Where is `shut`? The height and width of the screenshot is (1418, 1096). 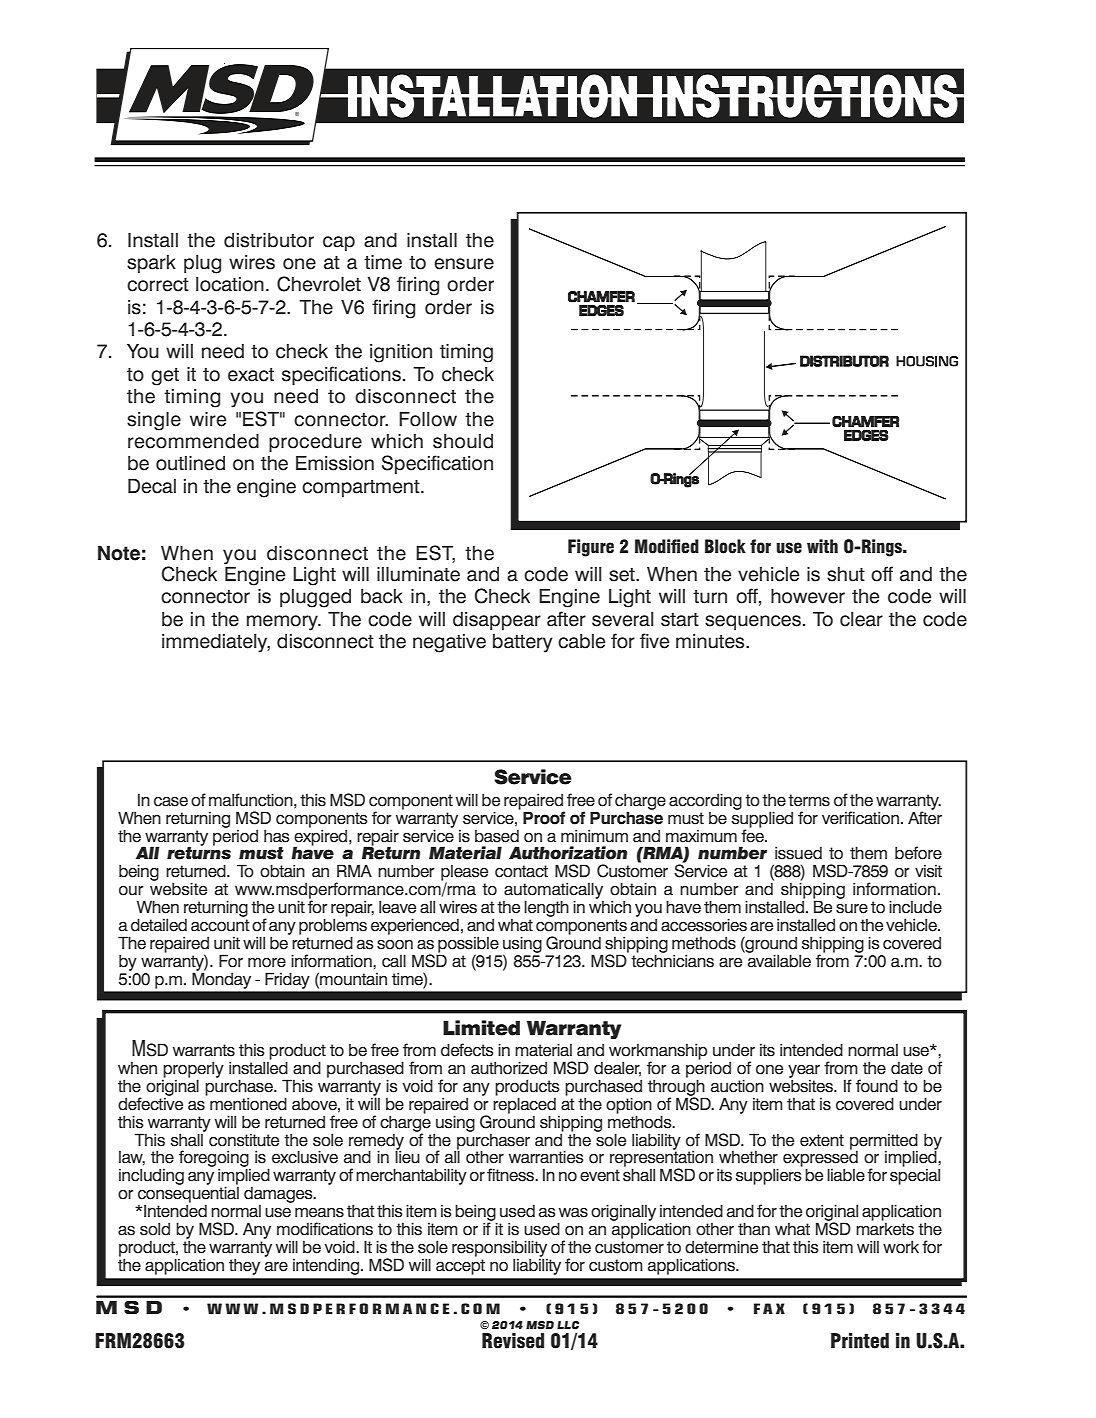
shut is located at coordinates (846, 574).
